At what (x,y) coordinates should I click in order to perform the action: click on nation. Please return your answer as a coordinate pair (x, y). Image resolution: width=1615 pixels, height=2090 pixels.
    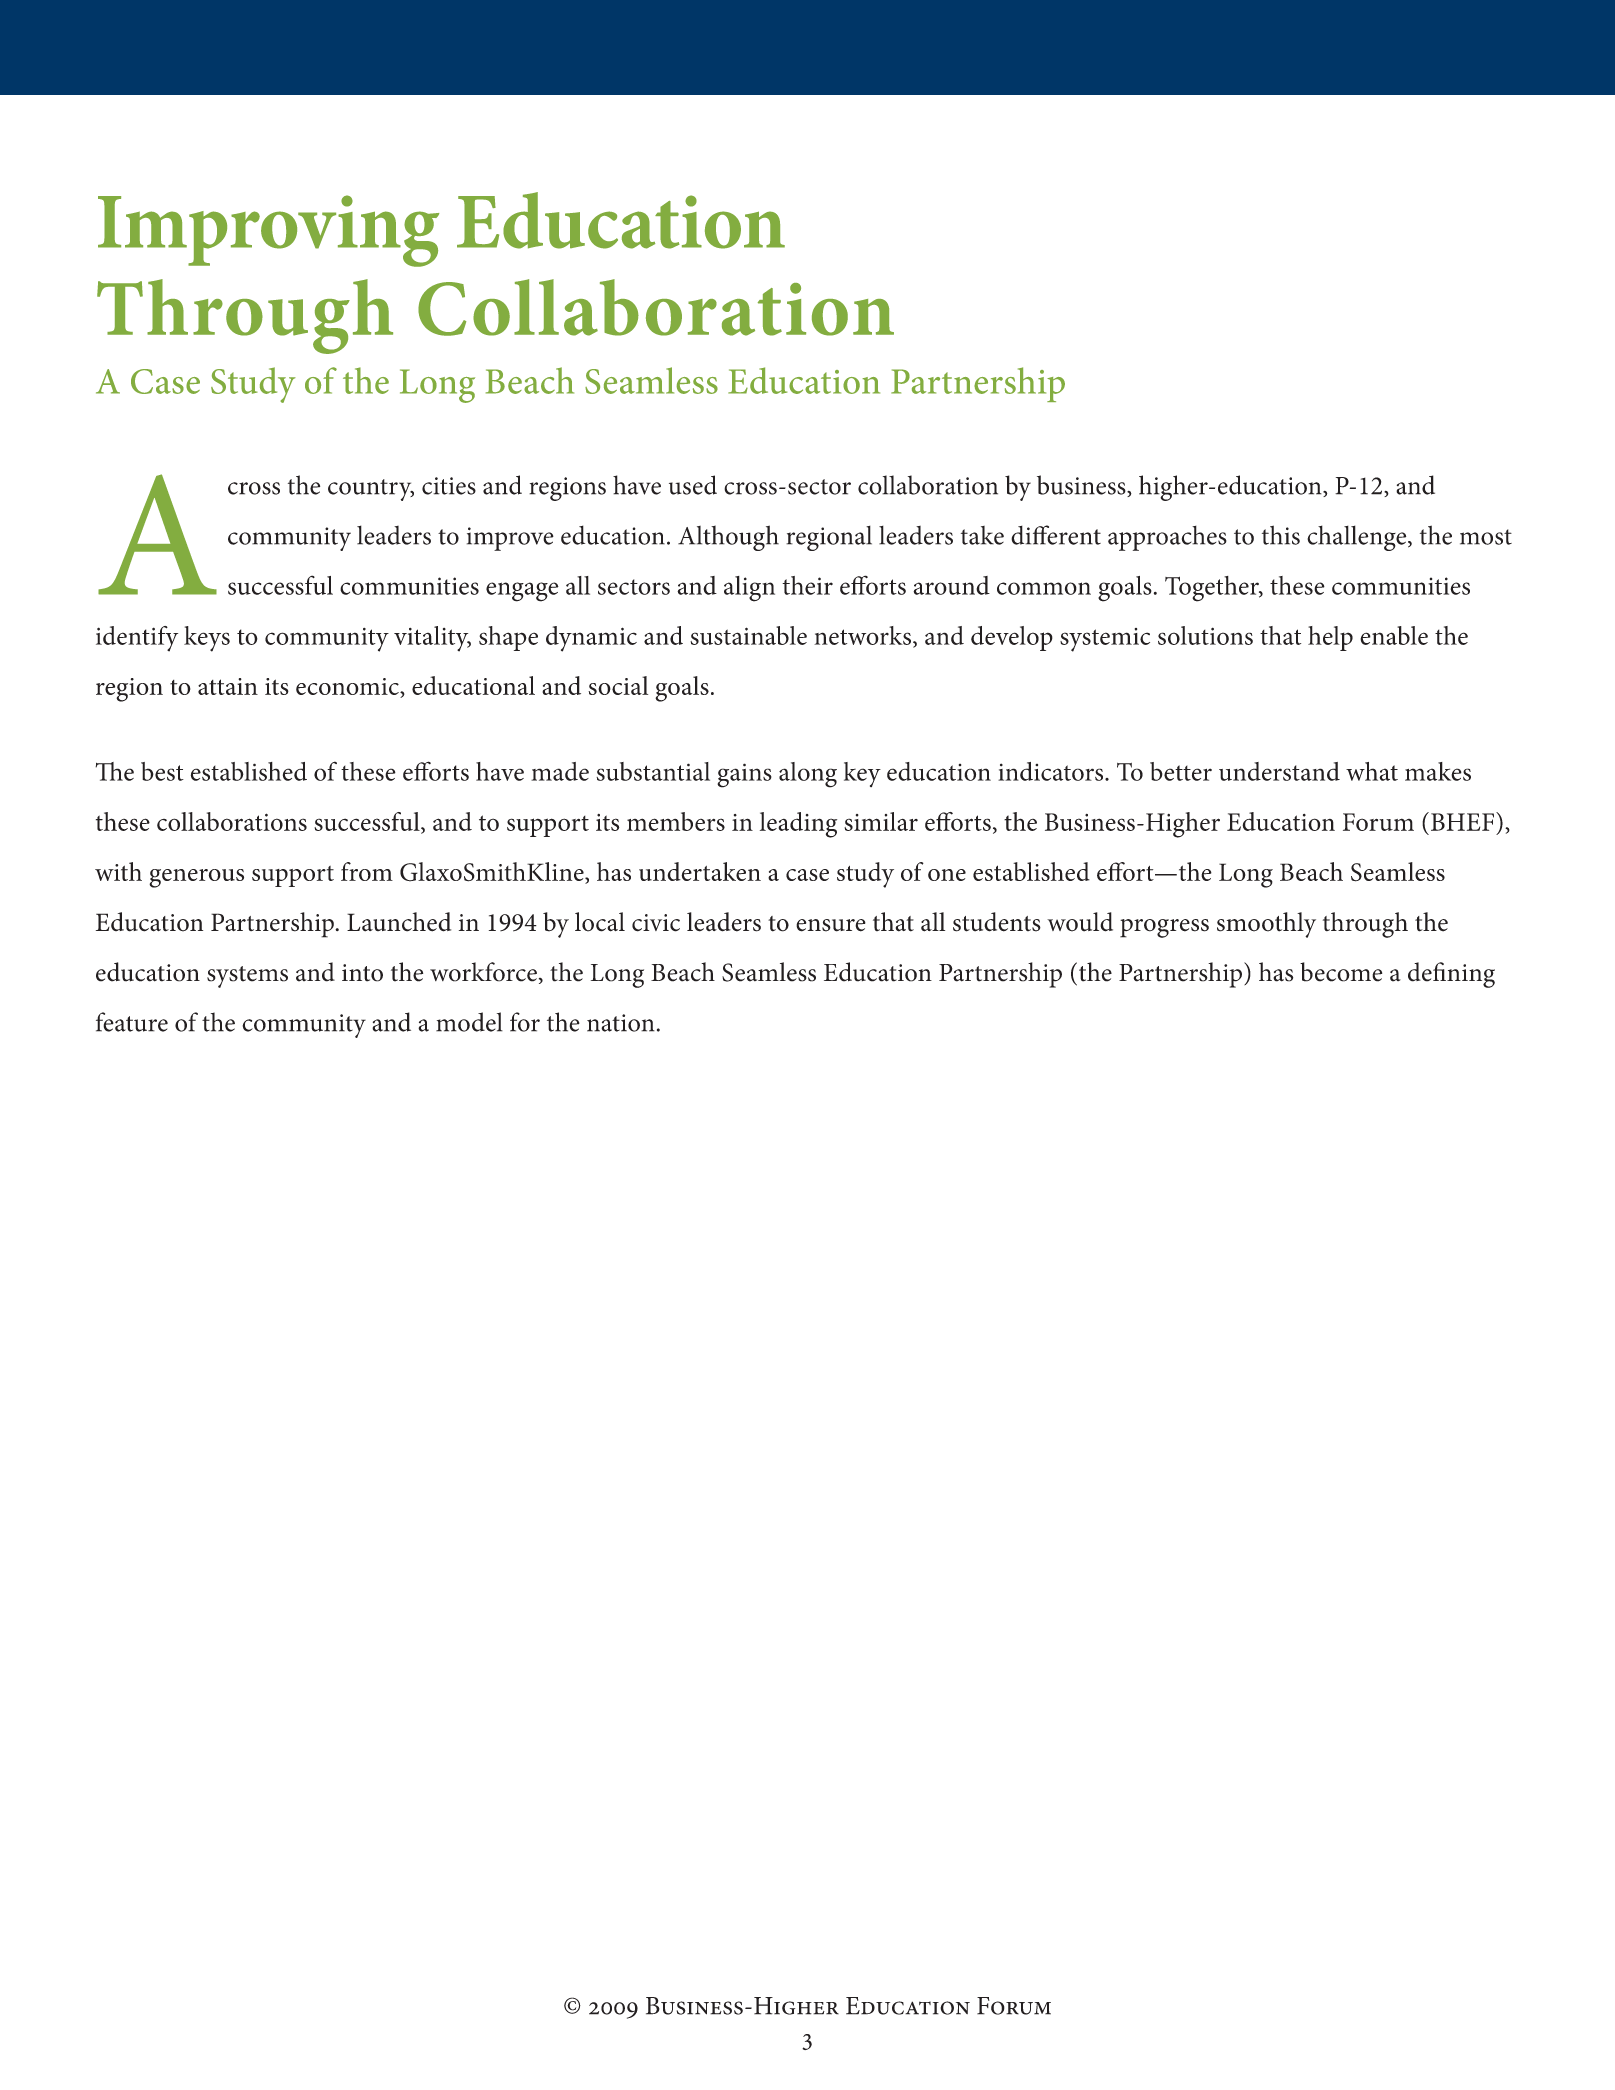
    Looking at the image, I should click on (621, 1023).
